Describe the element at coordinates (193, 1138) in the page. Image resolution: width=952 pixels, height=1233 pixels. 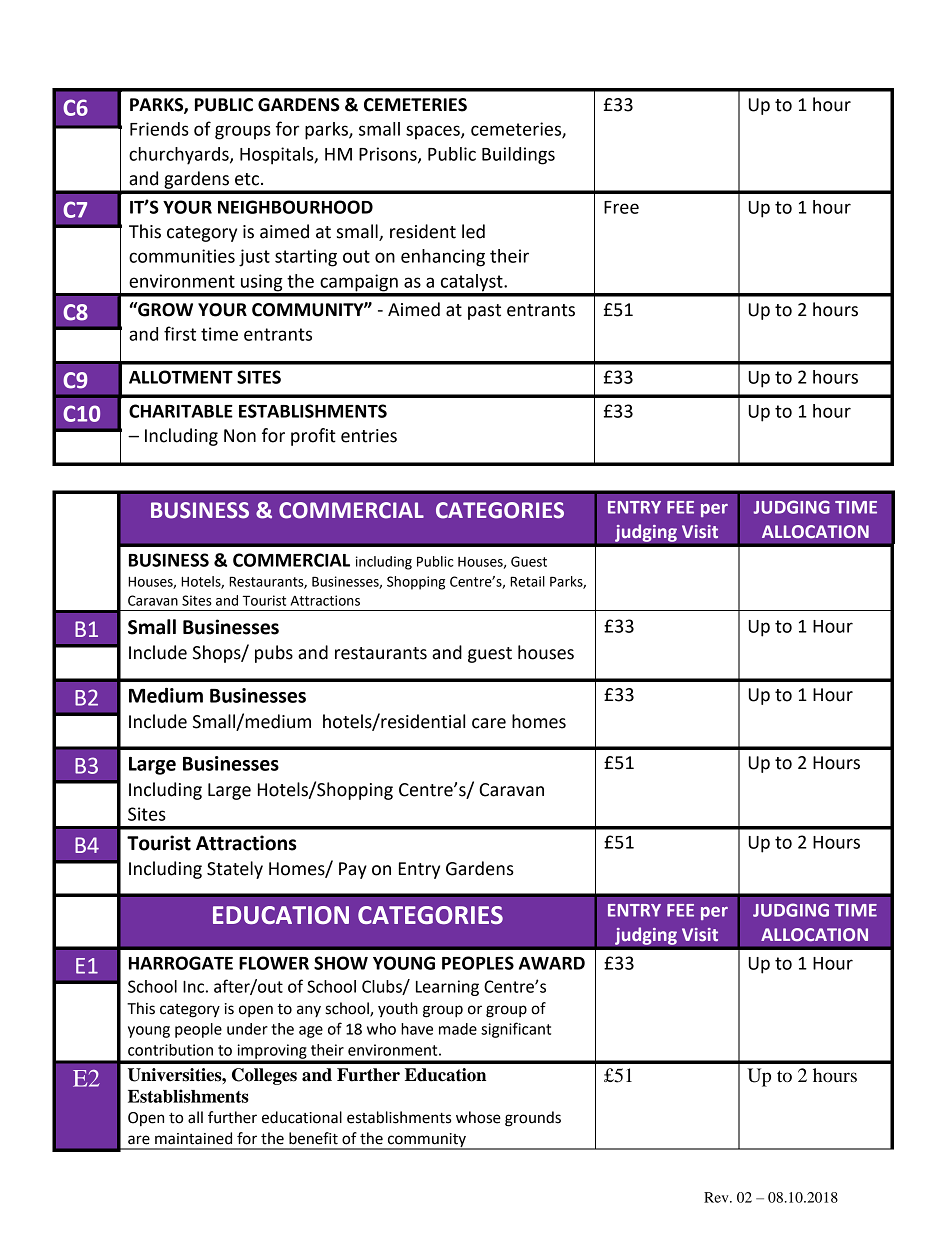
I see `maintained` at that location.
